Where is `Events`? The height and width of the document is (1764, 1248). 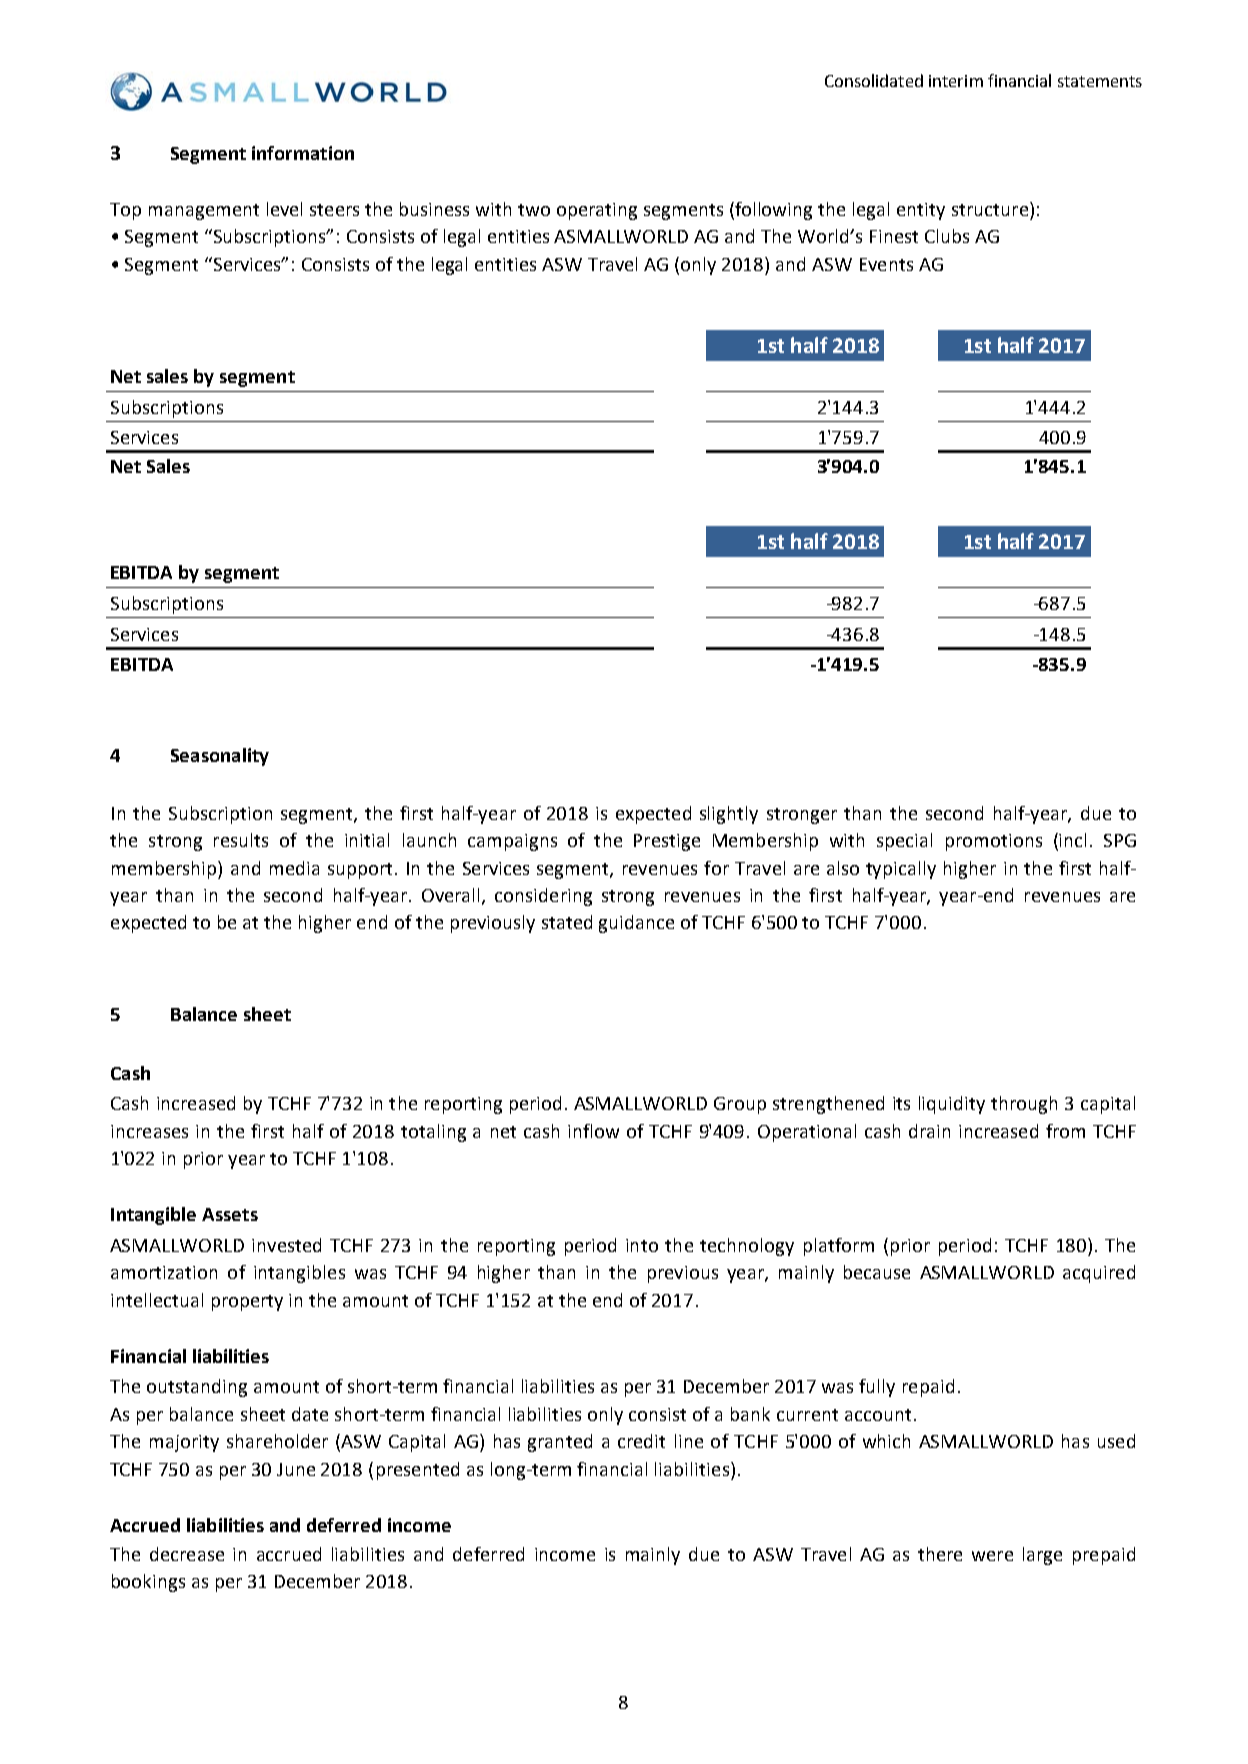 Events is located at coordinates (886, 264).
